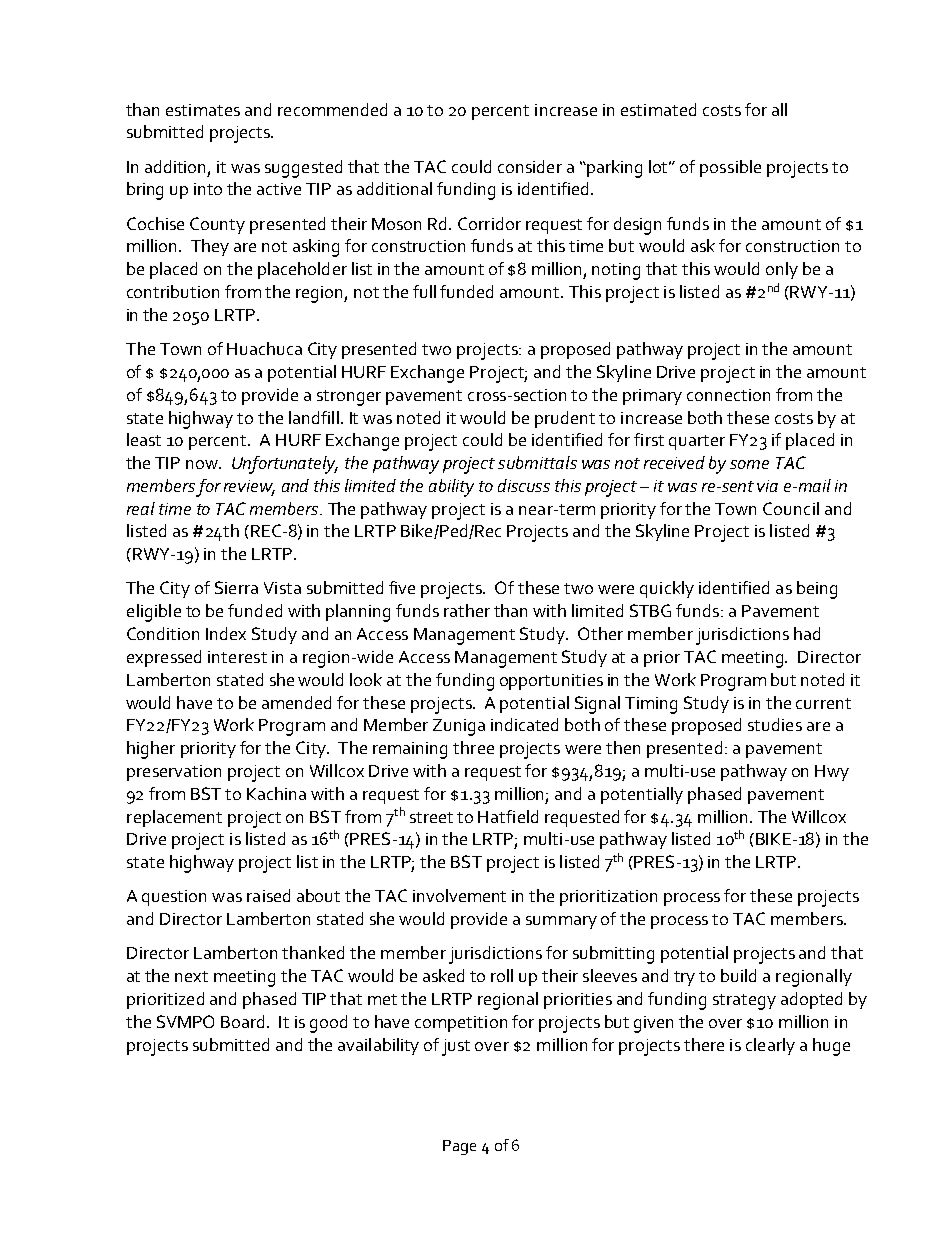 Image resolution: width=952 pixels, height=1233 pixels. What do you see at coordinates (730, 168) in the page?
I see `possible` at bounding box center [730, 168].
